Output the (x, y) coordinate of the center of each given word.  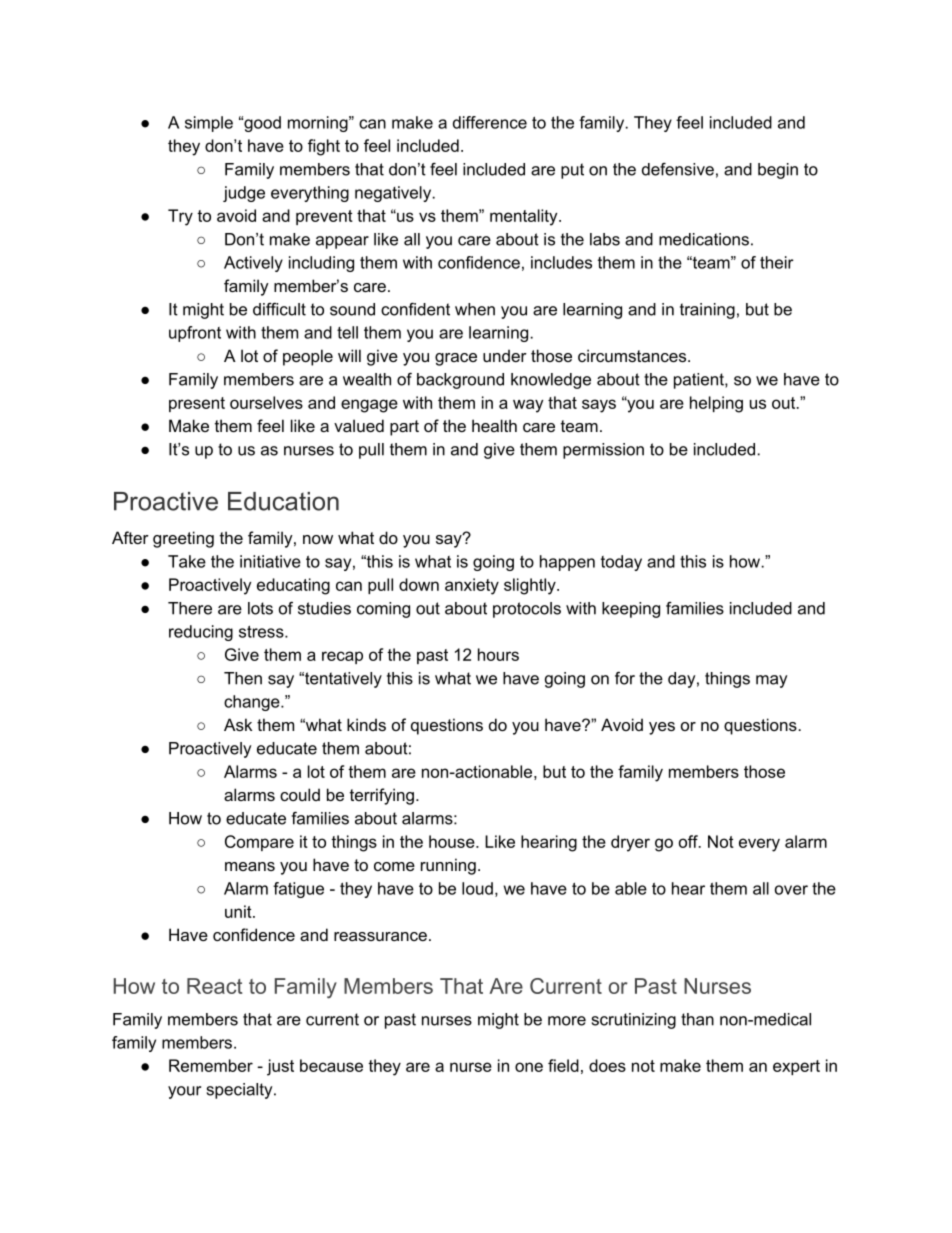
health (494, 425)
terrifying (382, 796)
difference (490, 122)
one (529, 1067)
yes (662, 728)
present (197, 404)
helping (716, 404)
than (697, 1019)
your (184, 1092)
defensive (678, 169)
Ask (238, 724)
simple (209, 124)
